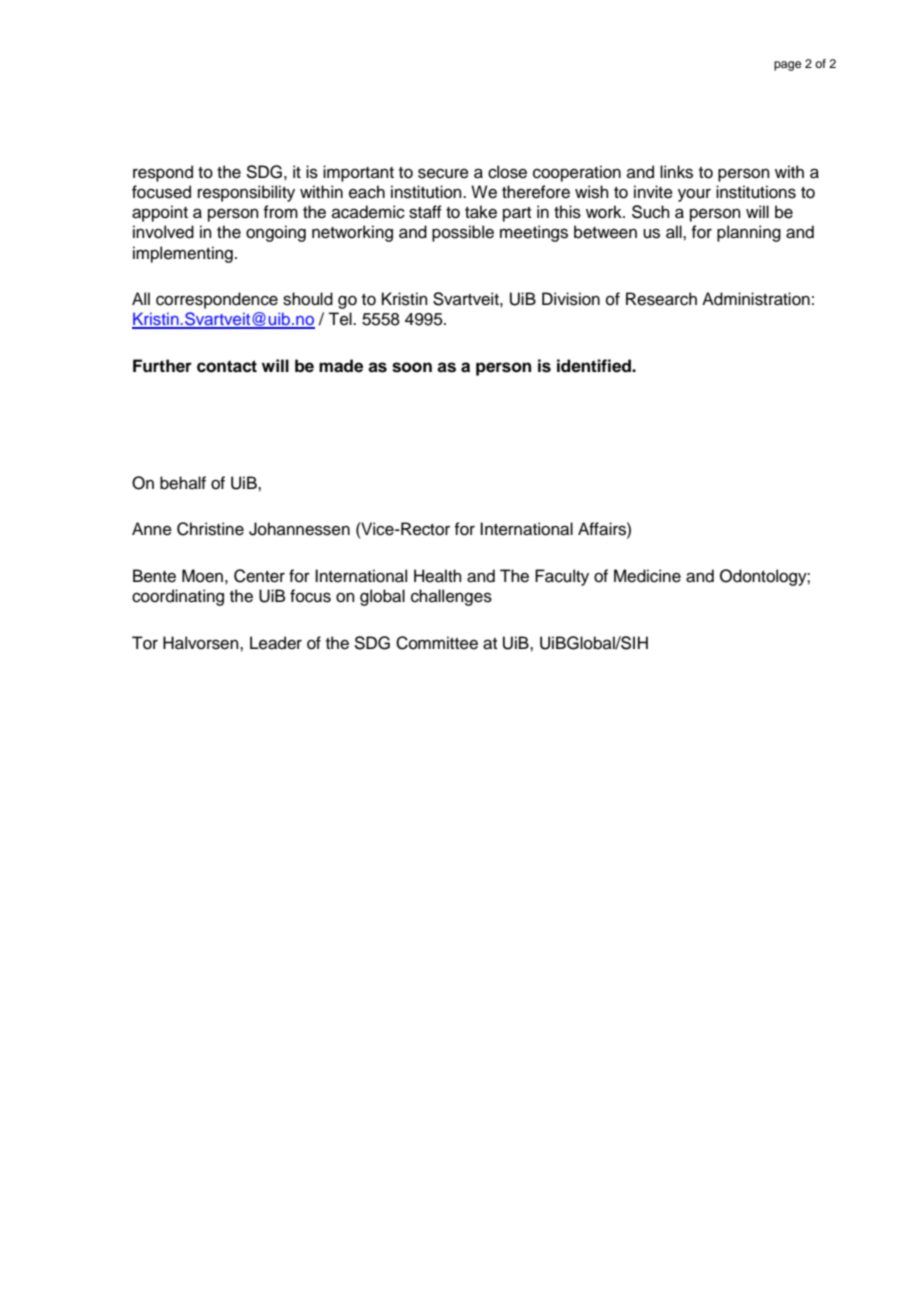 Image resolution: width=924 pixels, height=1308 pixels. Describe the element at coordinates (507, 172) in the page. I see `close` at that location.
